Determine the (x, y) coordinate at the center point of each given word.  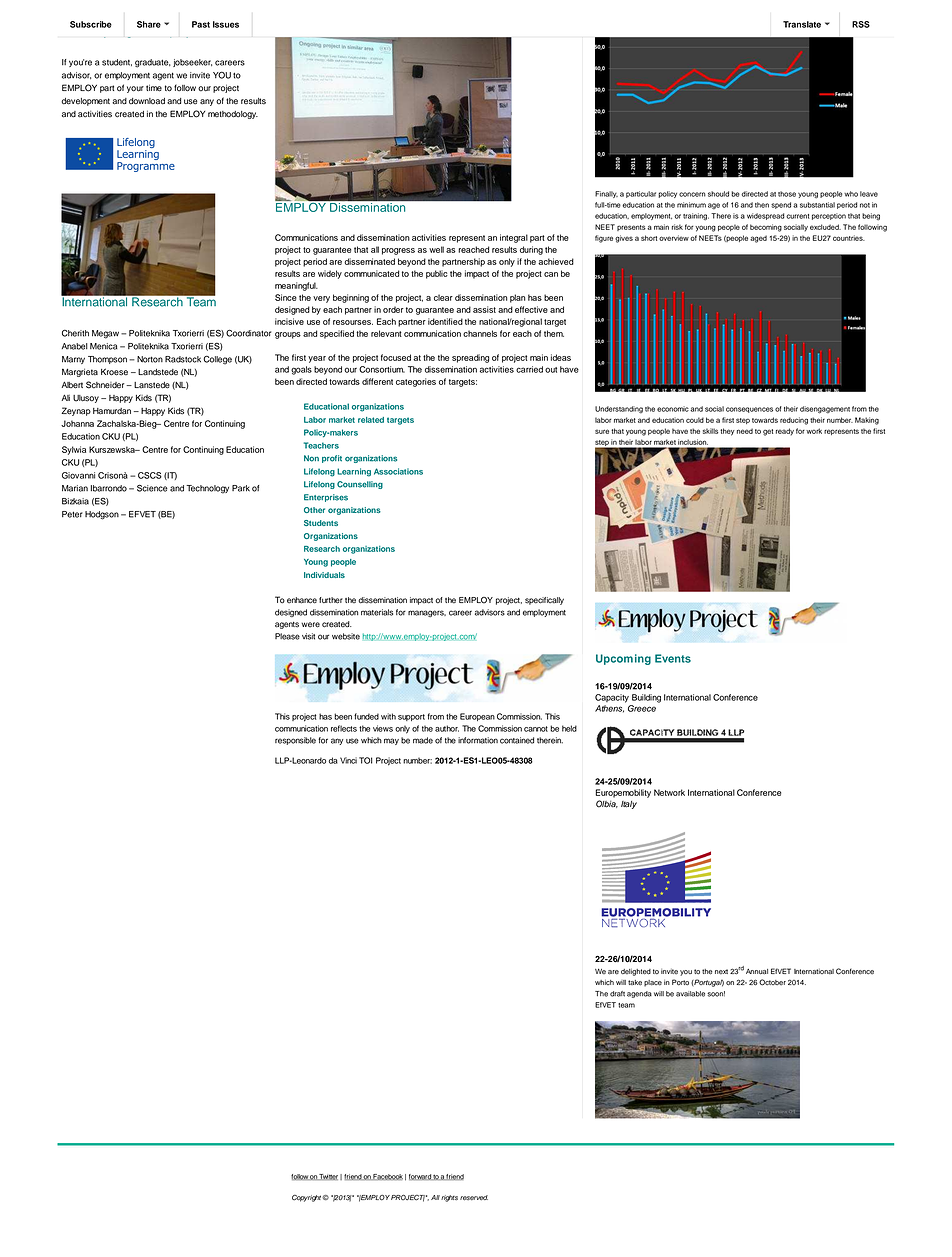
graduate (153, 63)
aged (758, 239)
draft (617, 994)
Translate (802, 24)
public (437, 274)
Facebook (387, 1177)
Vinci (348, 760)
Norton (150, 359)
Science (152, 488)
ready (785, 432)
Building (646, 698)
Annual (757, 972)
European (477, 717)
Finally (606, 194)
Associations (398, 471)
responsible (295, 741)
